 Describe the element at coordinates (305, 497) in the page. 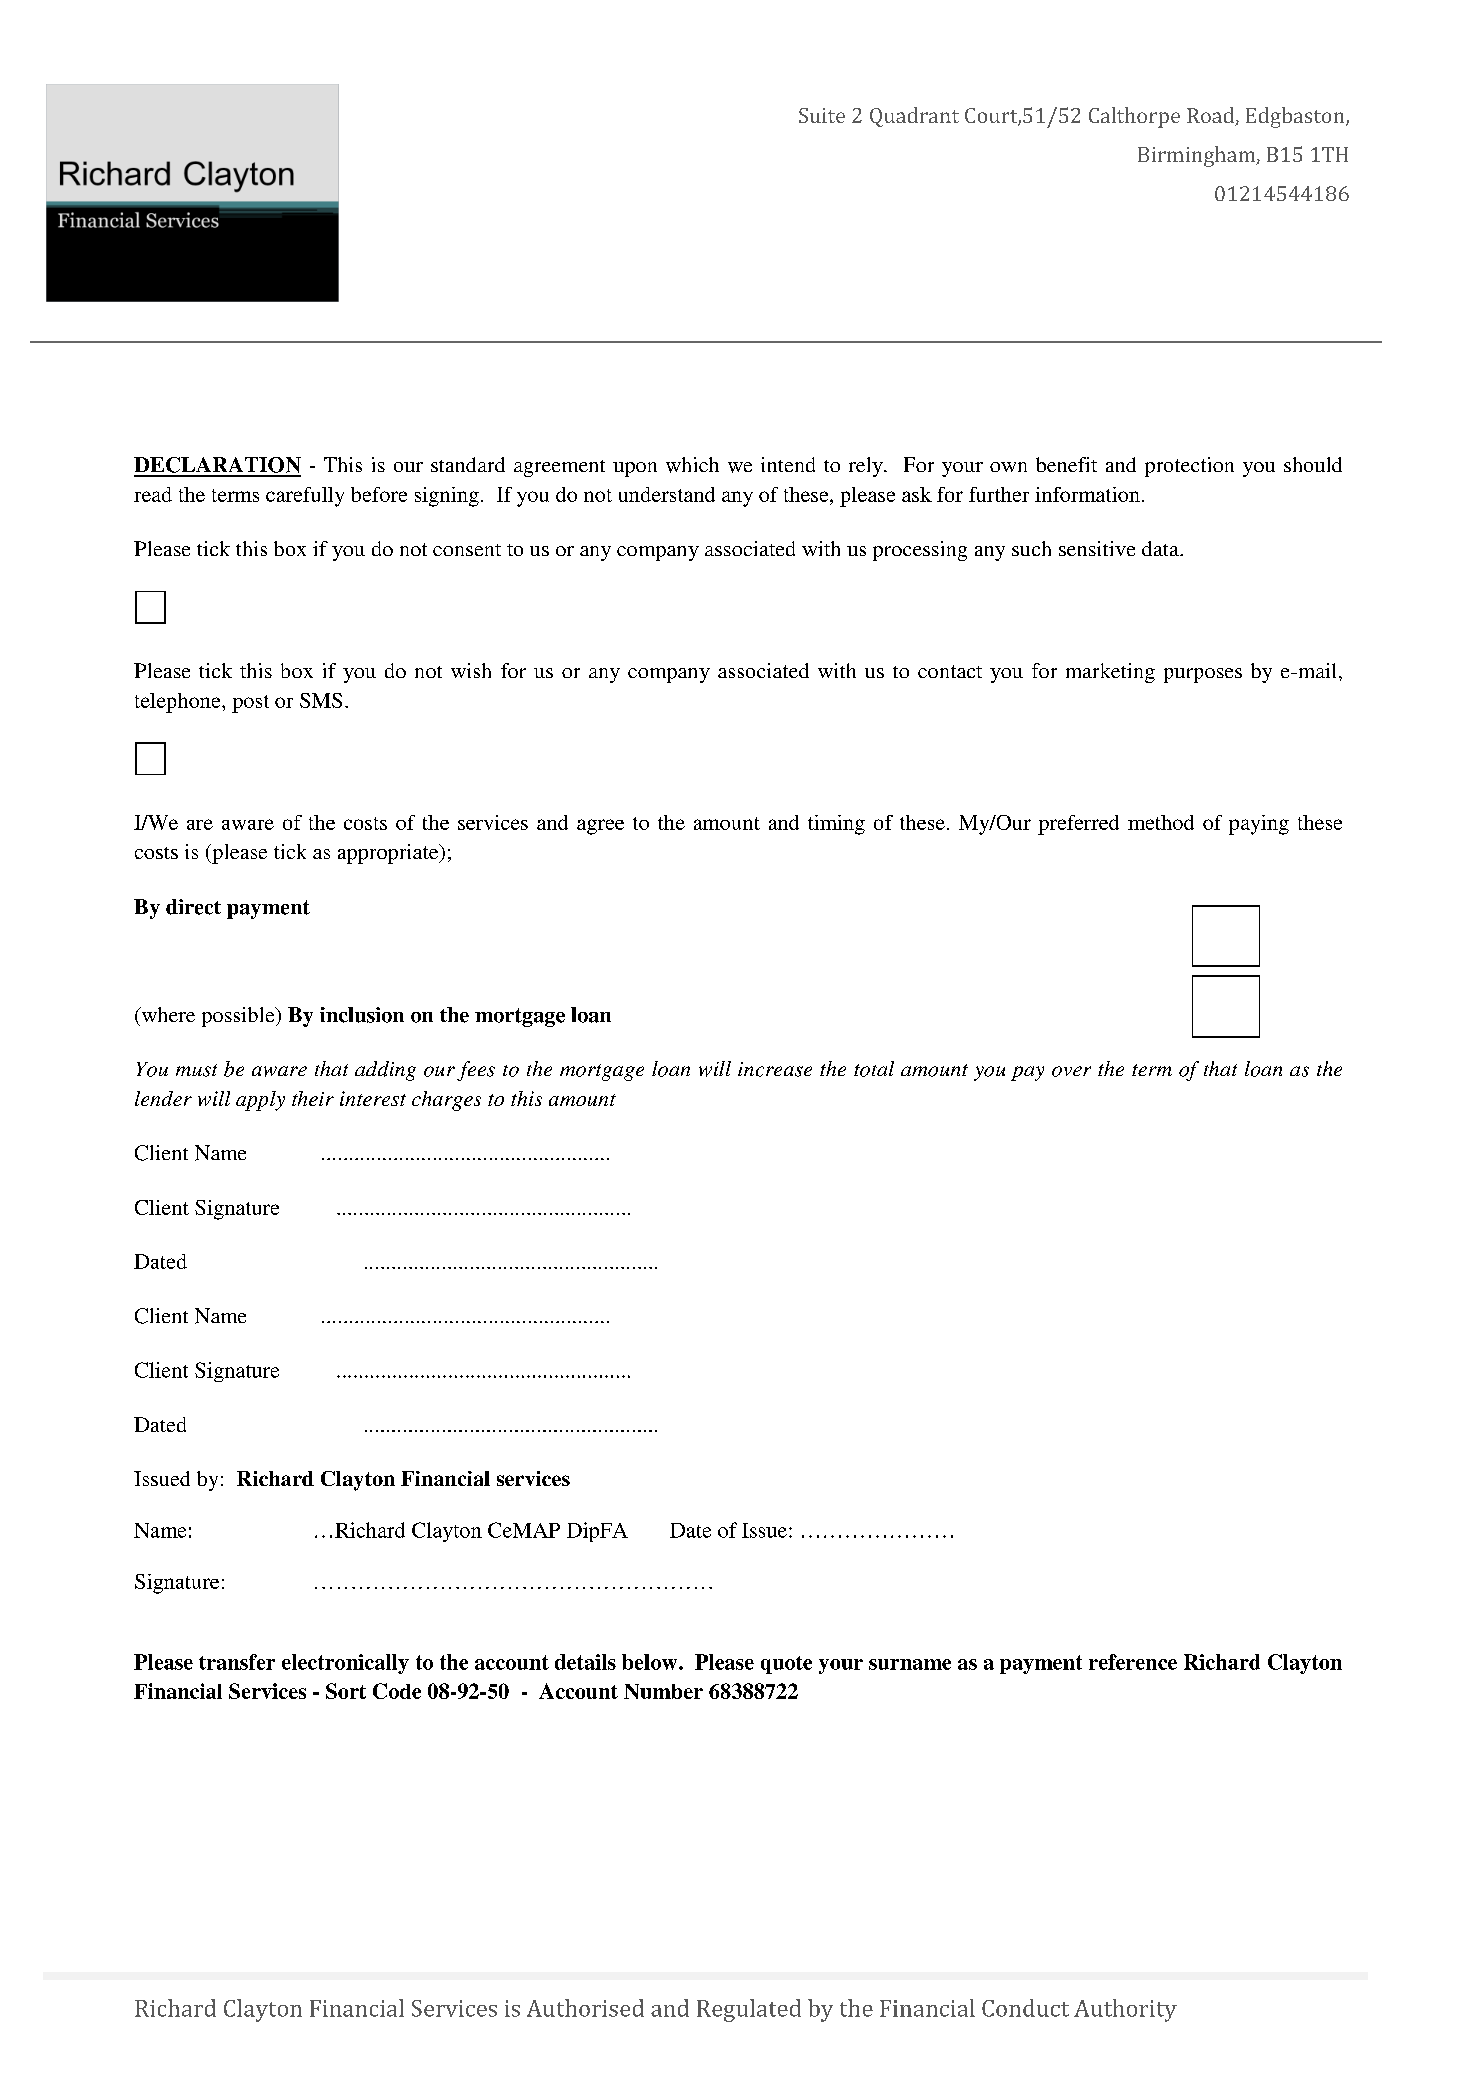

I see `carefully` at that location.
